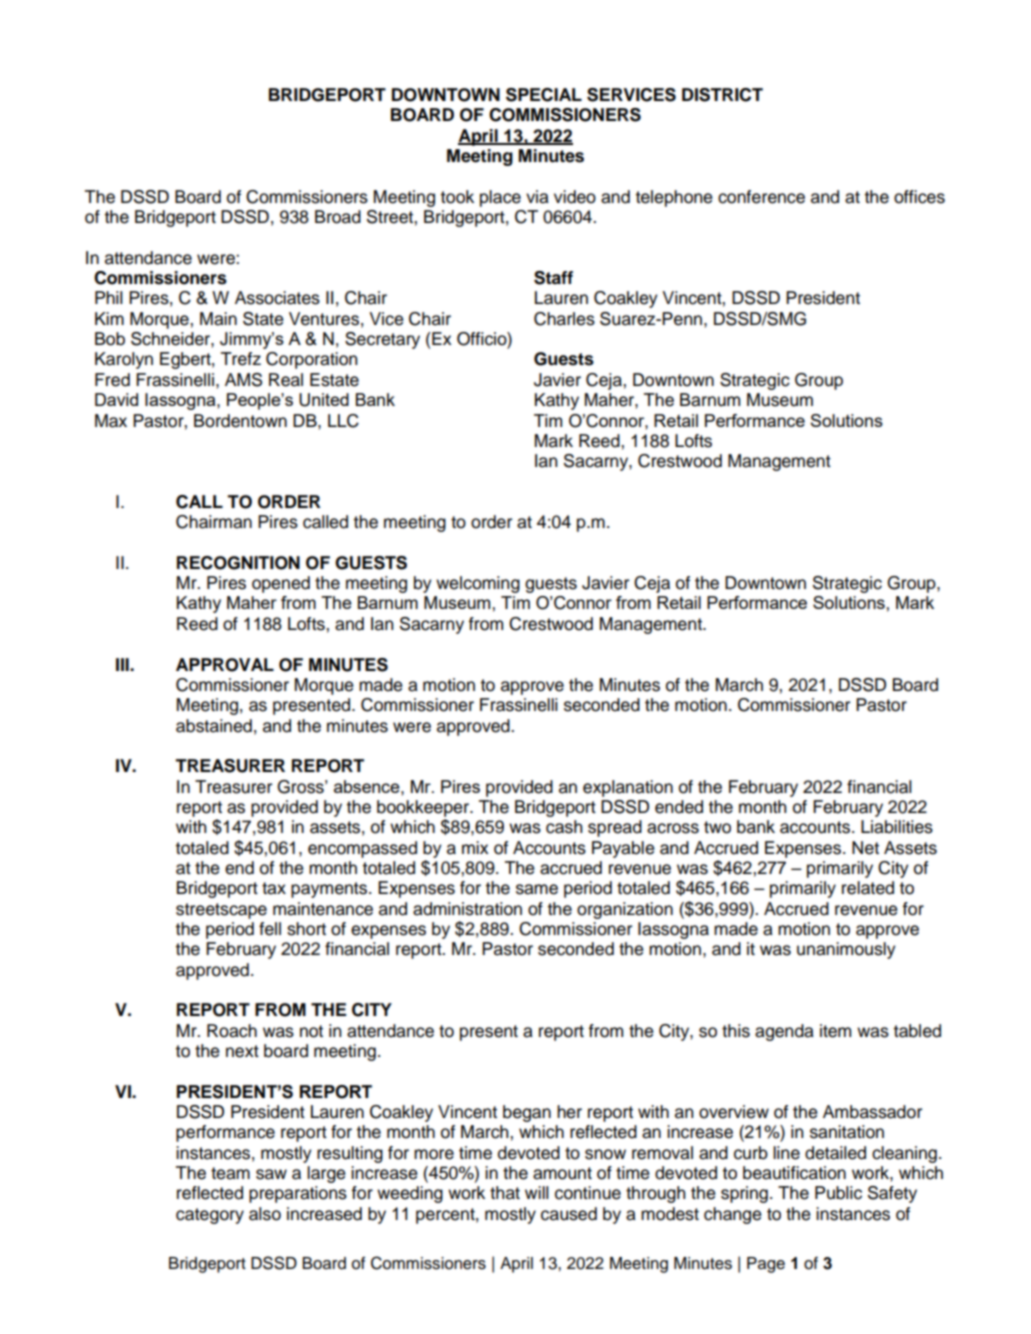 The width and height of the page is (1031, 1334). Describe the element at coordinates (225, 665) in the page. I see `APPROVAL` at that location.
